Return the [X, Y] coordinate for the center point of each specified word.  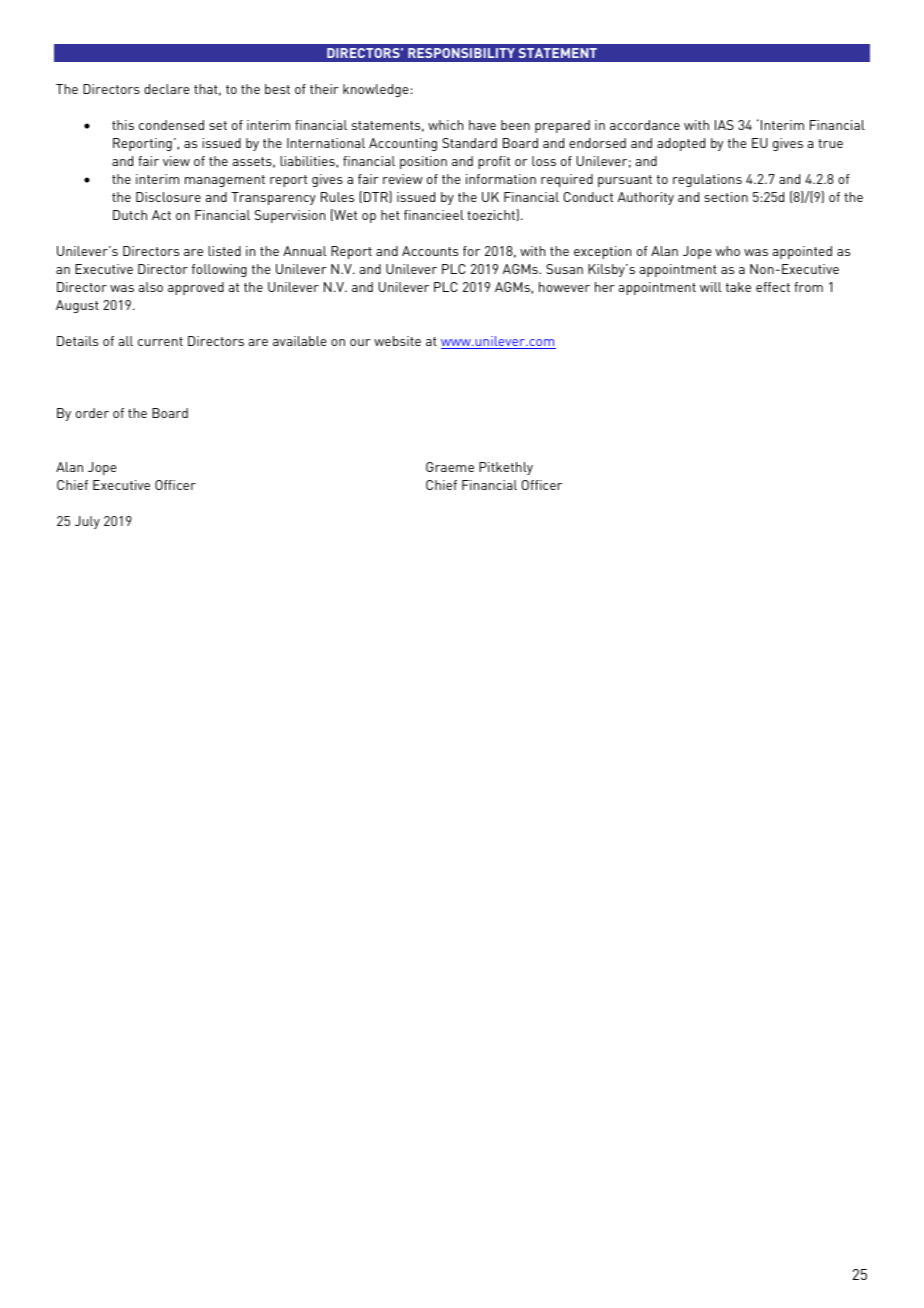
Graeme [450, 467]
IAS [724, 125]
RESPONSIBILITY [461, 53]
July [87, 522]
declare [167, 89]
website [397, 341]
